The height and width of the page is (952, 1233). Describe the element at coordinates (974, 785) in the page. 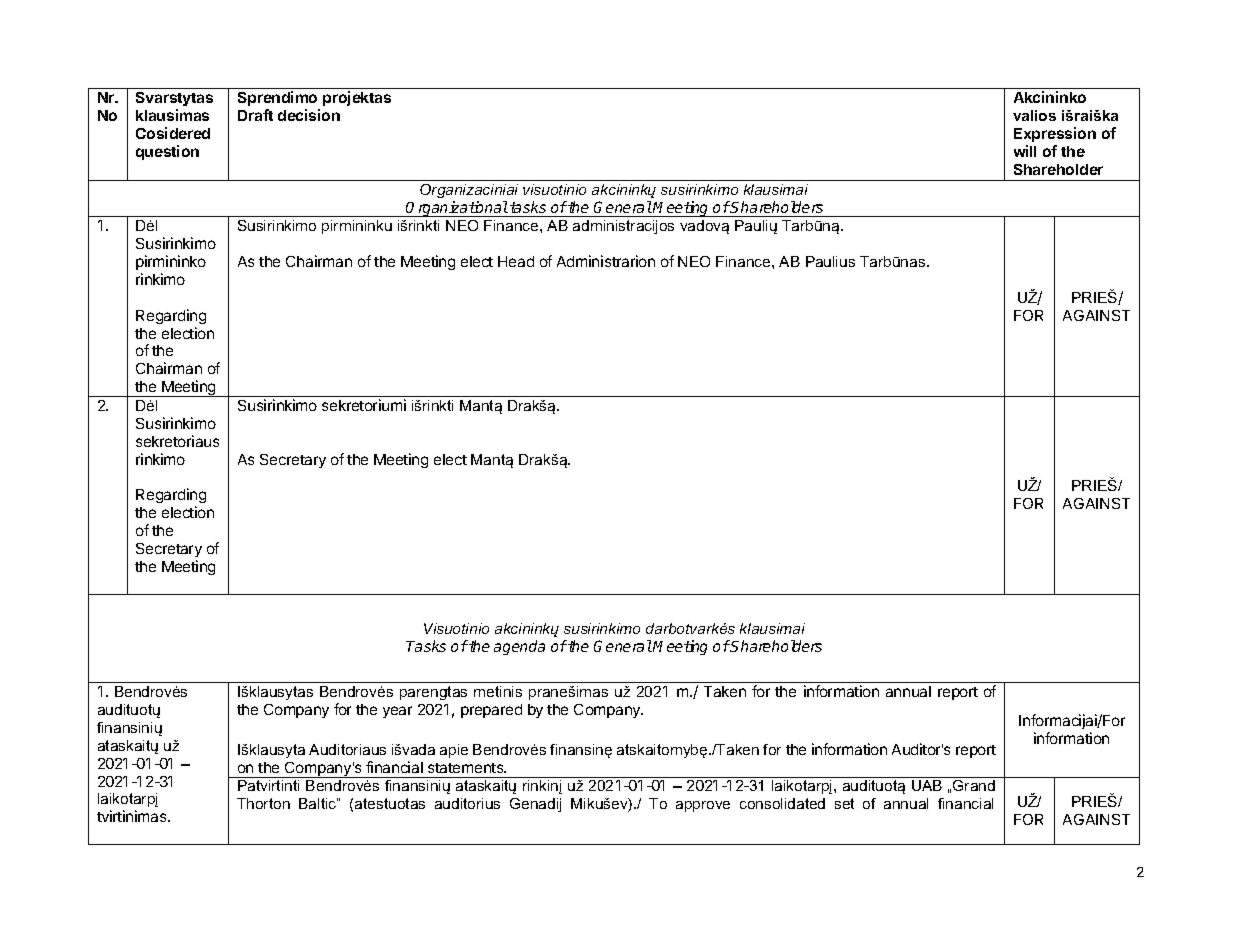

I see `Grand` at that location.
